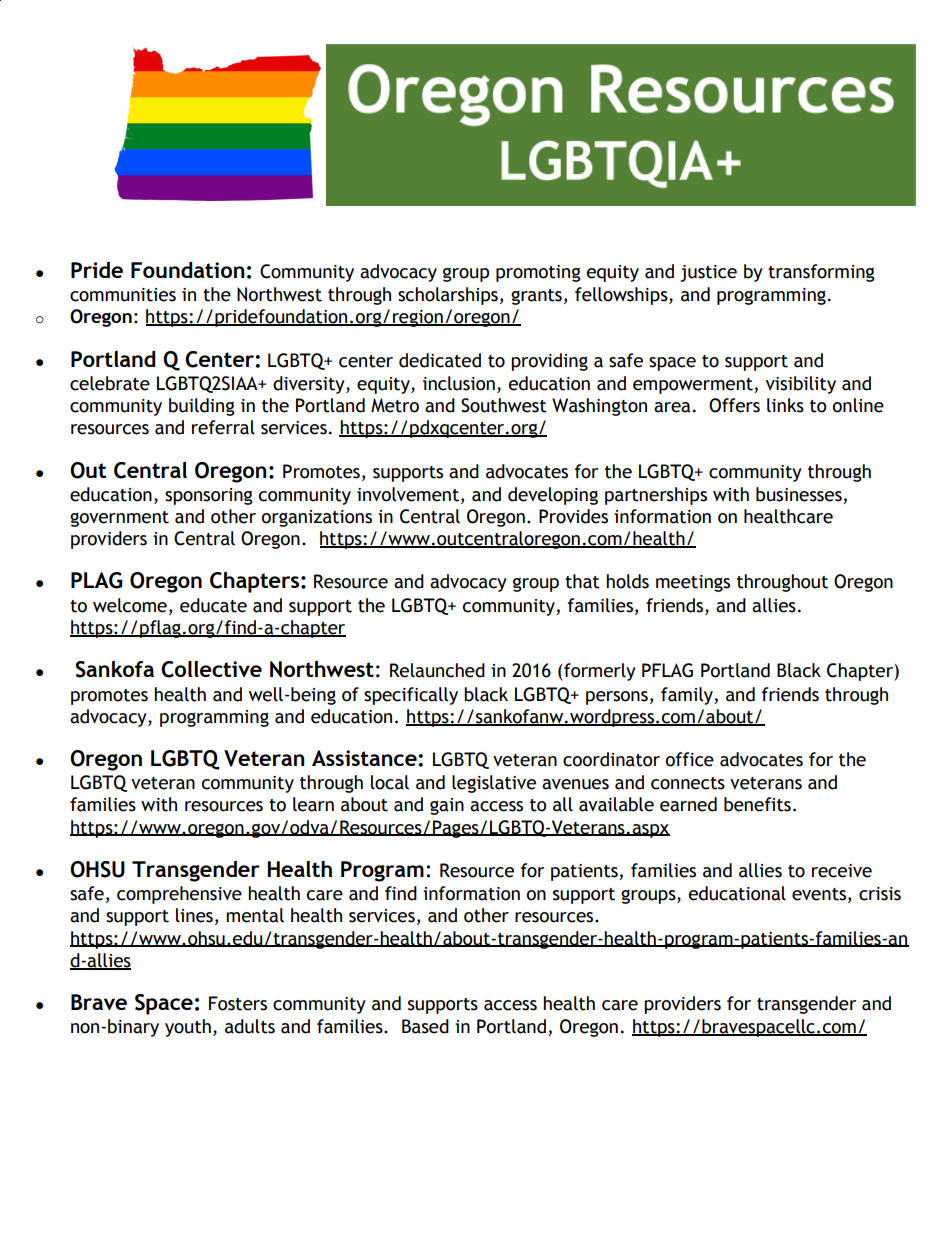  I want to click on communities, so click(123, 295).
